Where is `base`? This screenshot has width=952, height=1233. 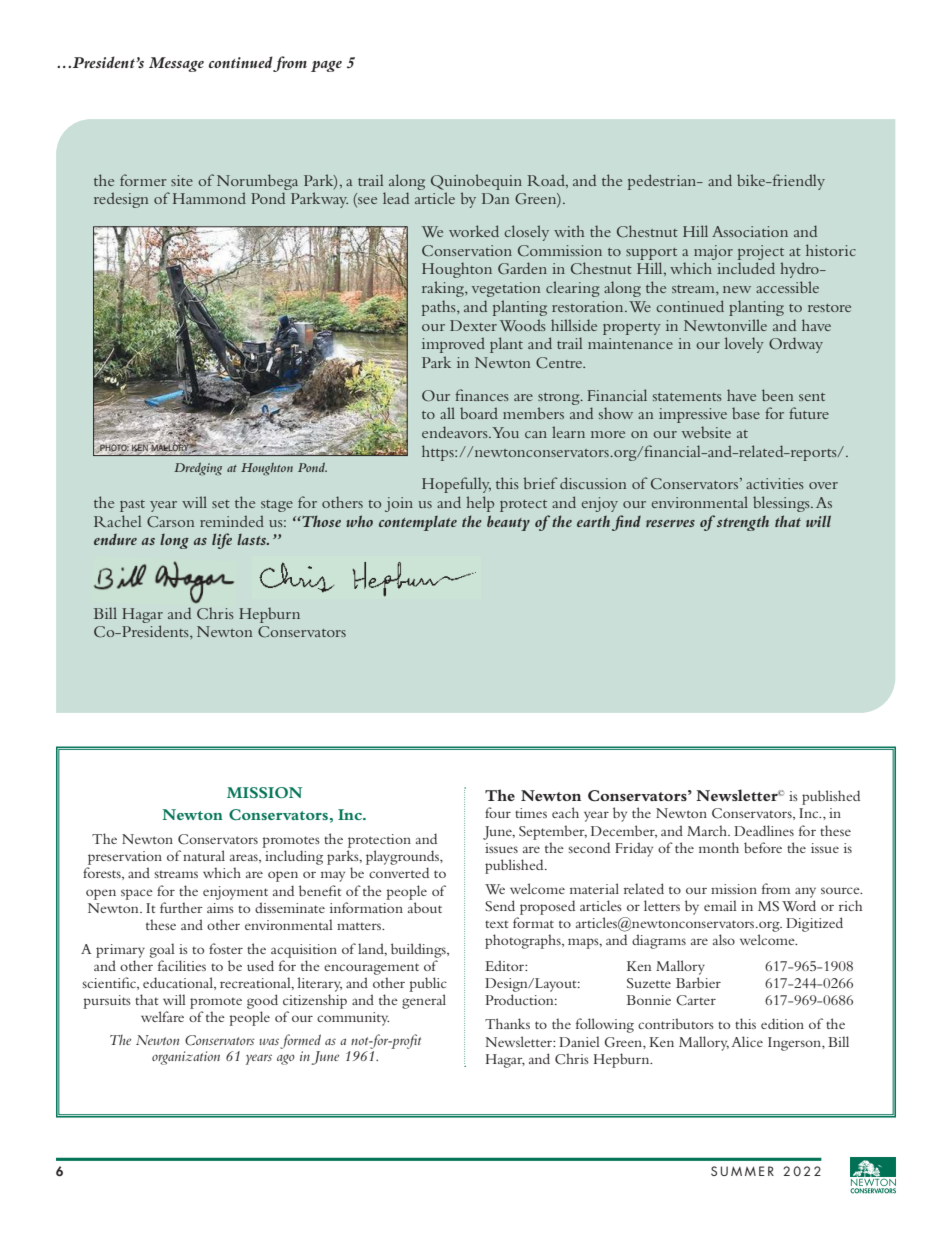 base is located at coordinates (746, 413).
